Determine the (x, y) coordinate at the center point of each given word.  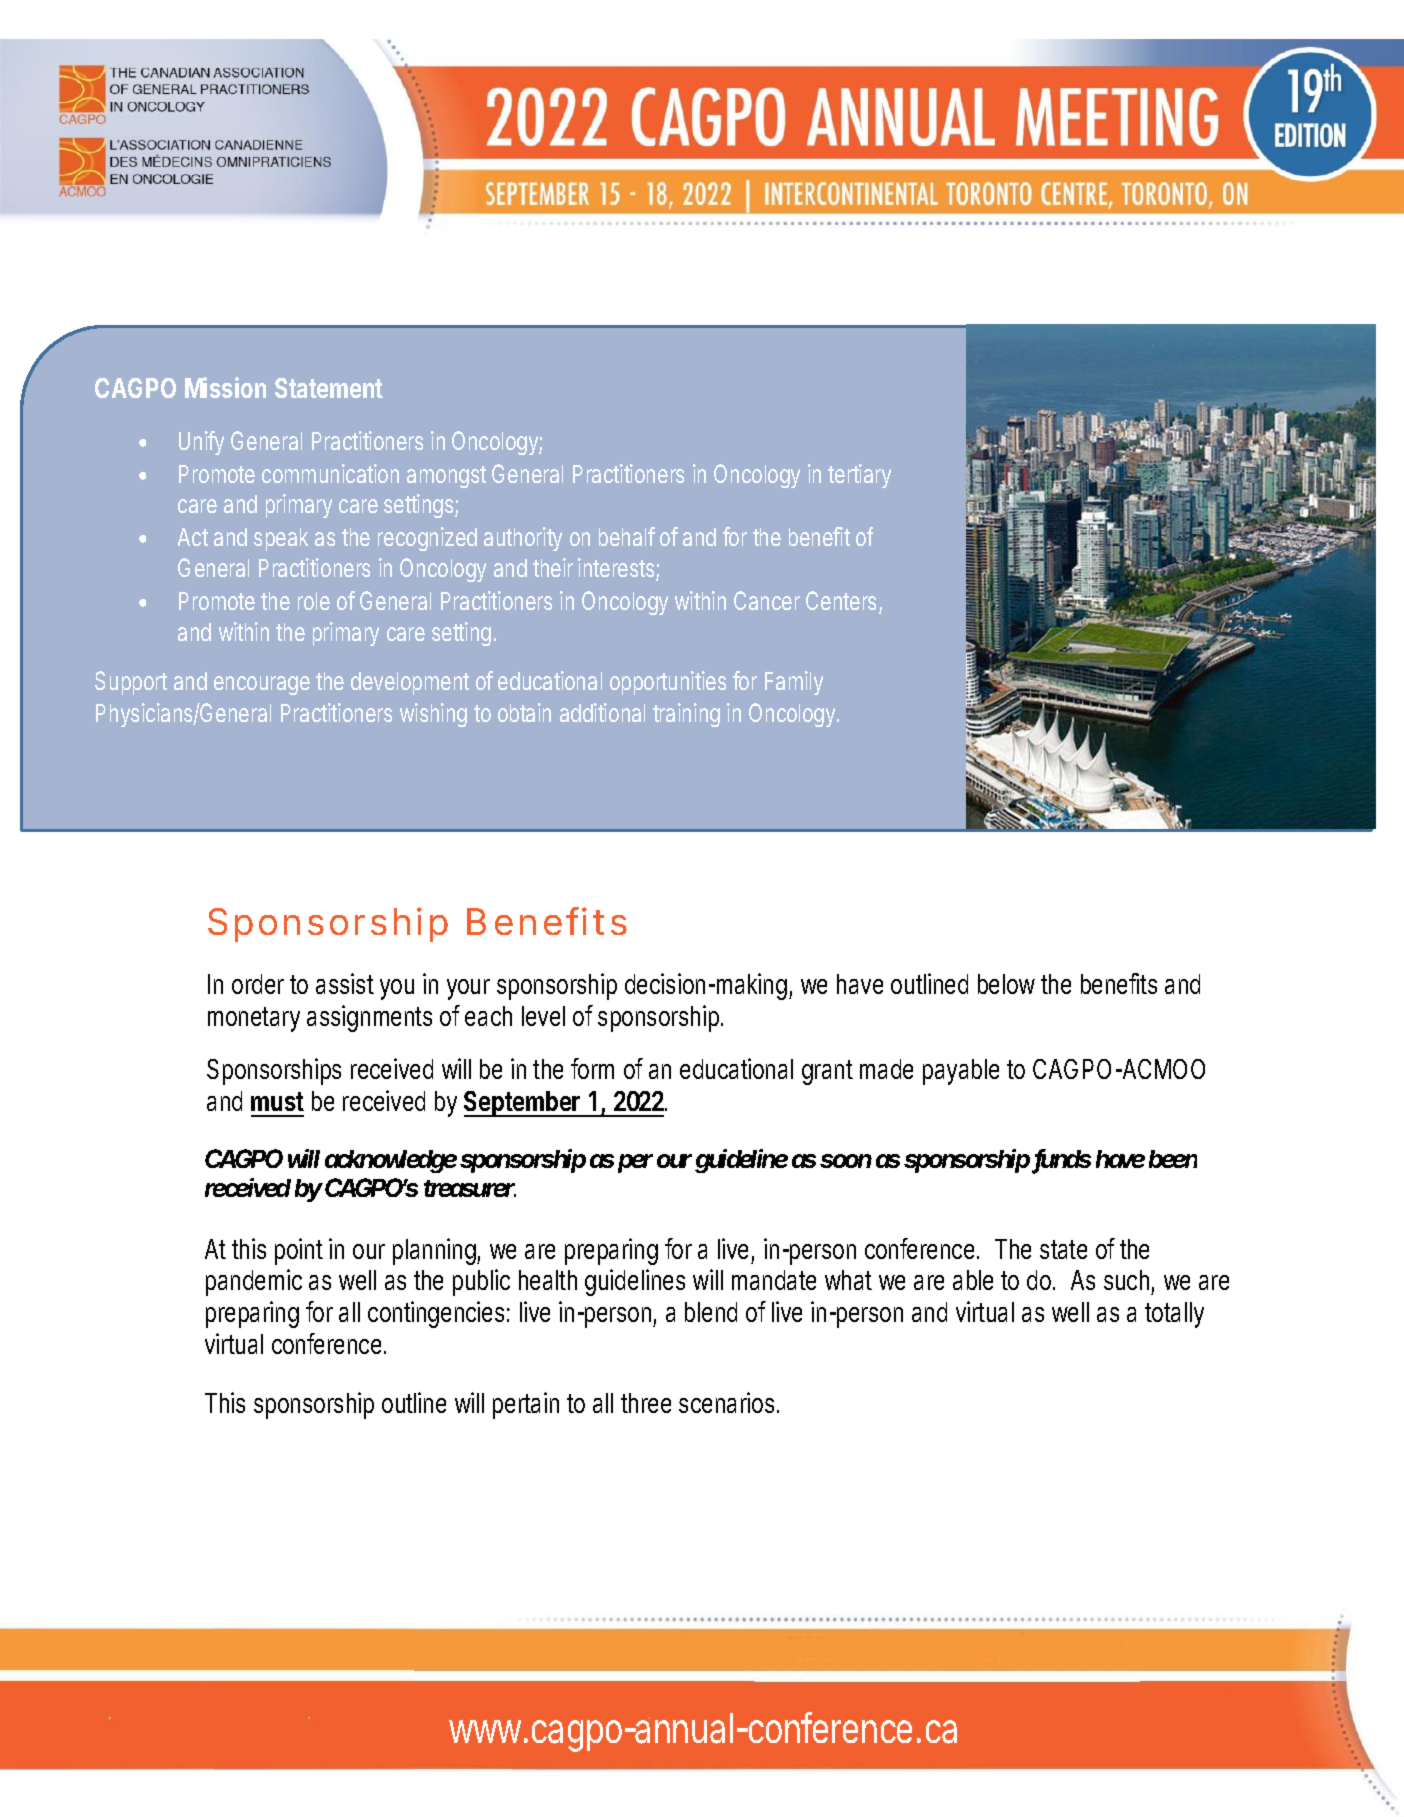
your (468, 989)
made (886, 1069)
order (258, 984)
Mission (225, 387)
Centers (844, 602)
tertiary (859, 476)
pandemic (254, 1282)
